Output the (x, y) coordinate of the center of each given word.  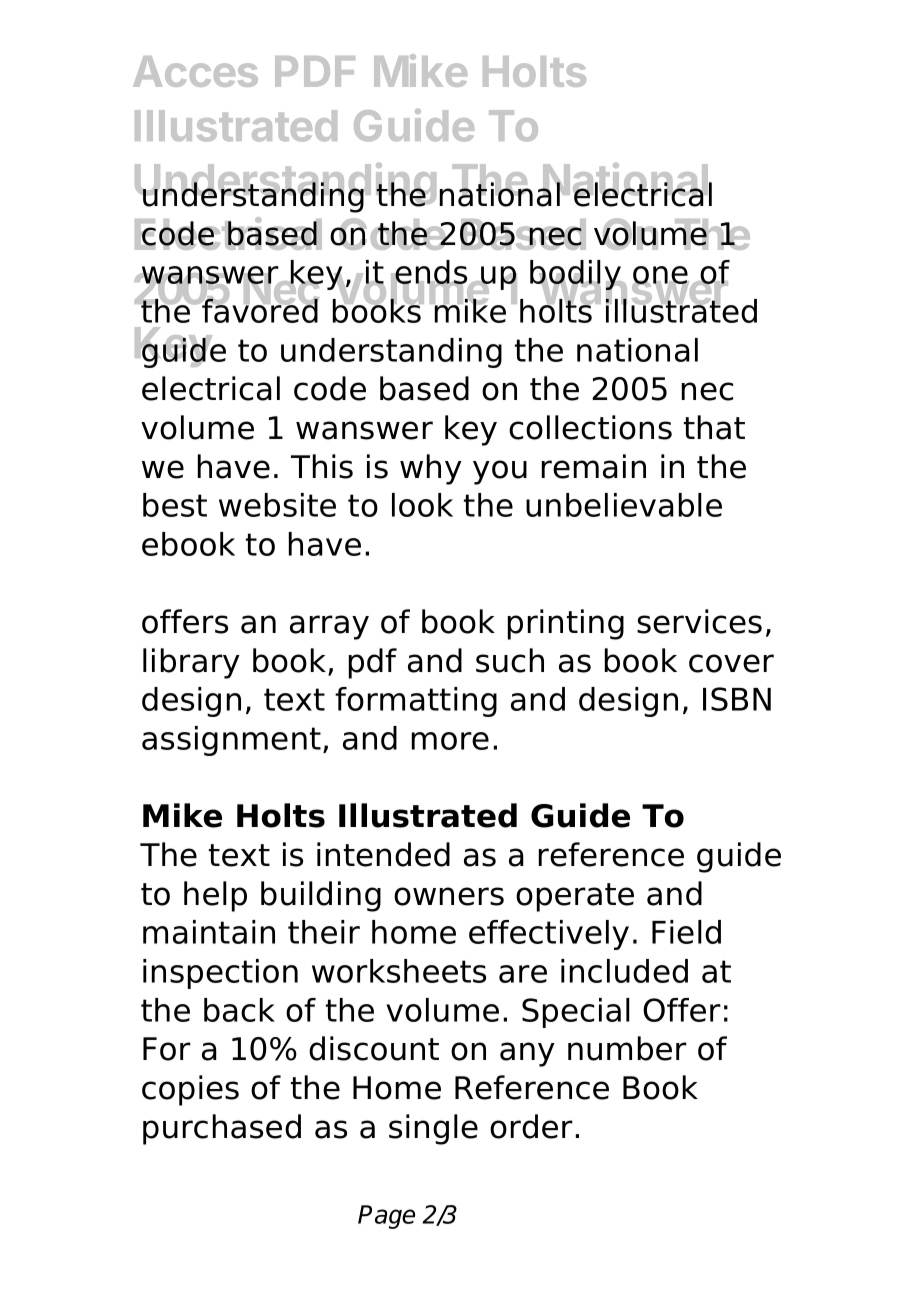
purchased (222, 1129)
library (191, 663)
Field (686, 932)
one (660, 276)
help (215, 896)
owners (449, 896)
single (433, 1129)
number (627, 1048)
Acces (195, 71)
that (714, 427)
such (510, 660)
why (431, 469)
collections (590, 427)
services (699, 621)
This (322, 466)
